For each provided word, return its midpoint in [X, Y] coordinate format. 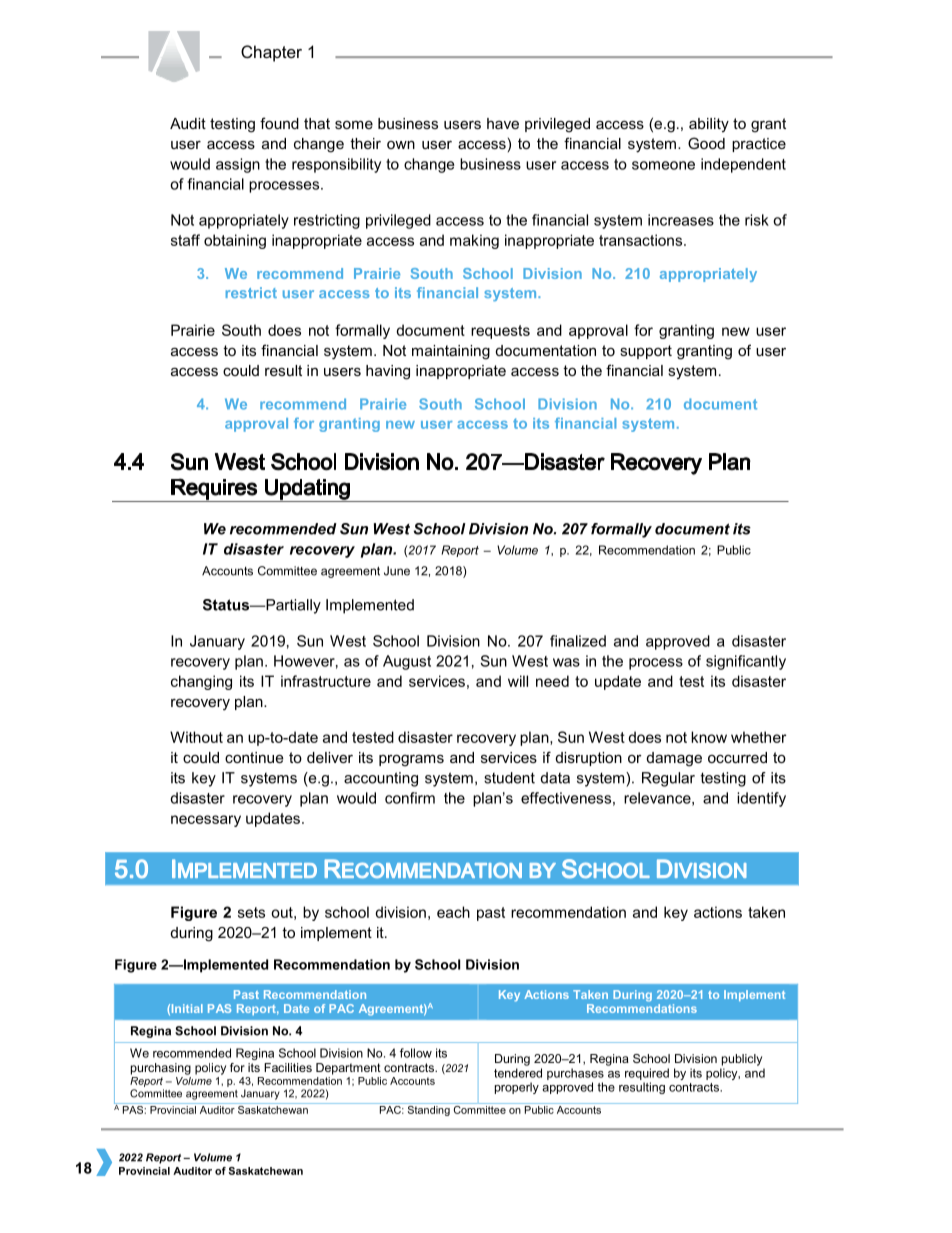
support [646, 352]
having [388, 372]
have [503, 123]
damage [674, 759]
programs [411, 760]
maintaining [451, 352]
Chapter [271, 53]
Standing [428, 1109]
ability [709, 125]
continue [254, 757]
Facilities [288, 1067]
